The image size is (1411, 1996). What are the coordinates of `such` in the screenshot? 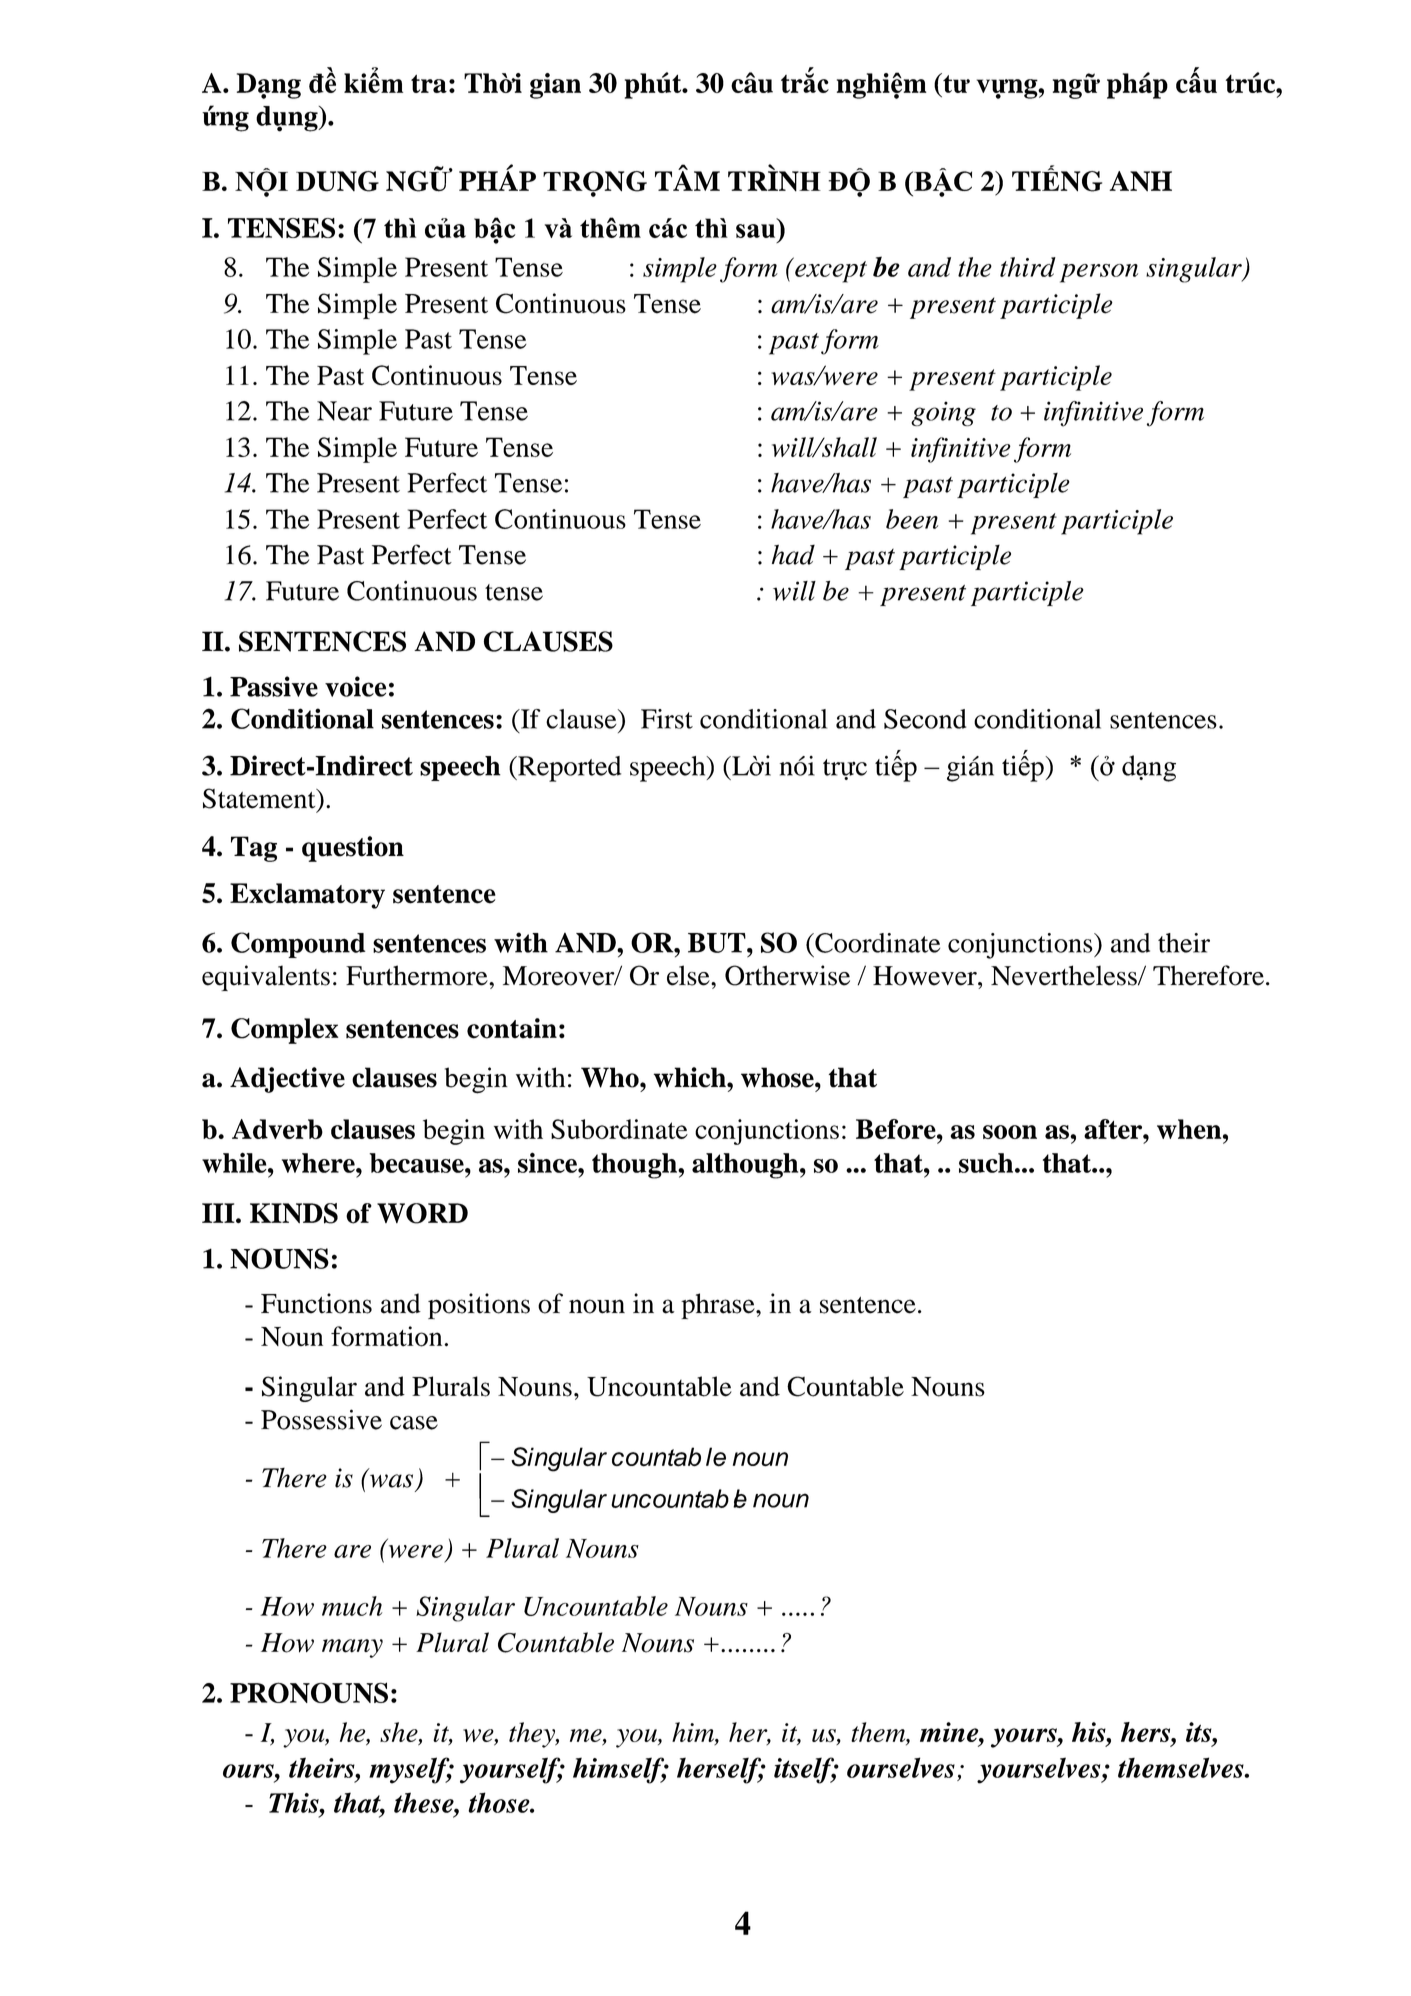 It's located at (987, 1163).
